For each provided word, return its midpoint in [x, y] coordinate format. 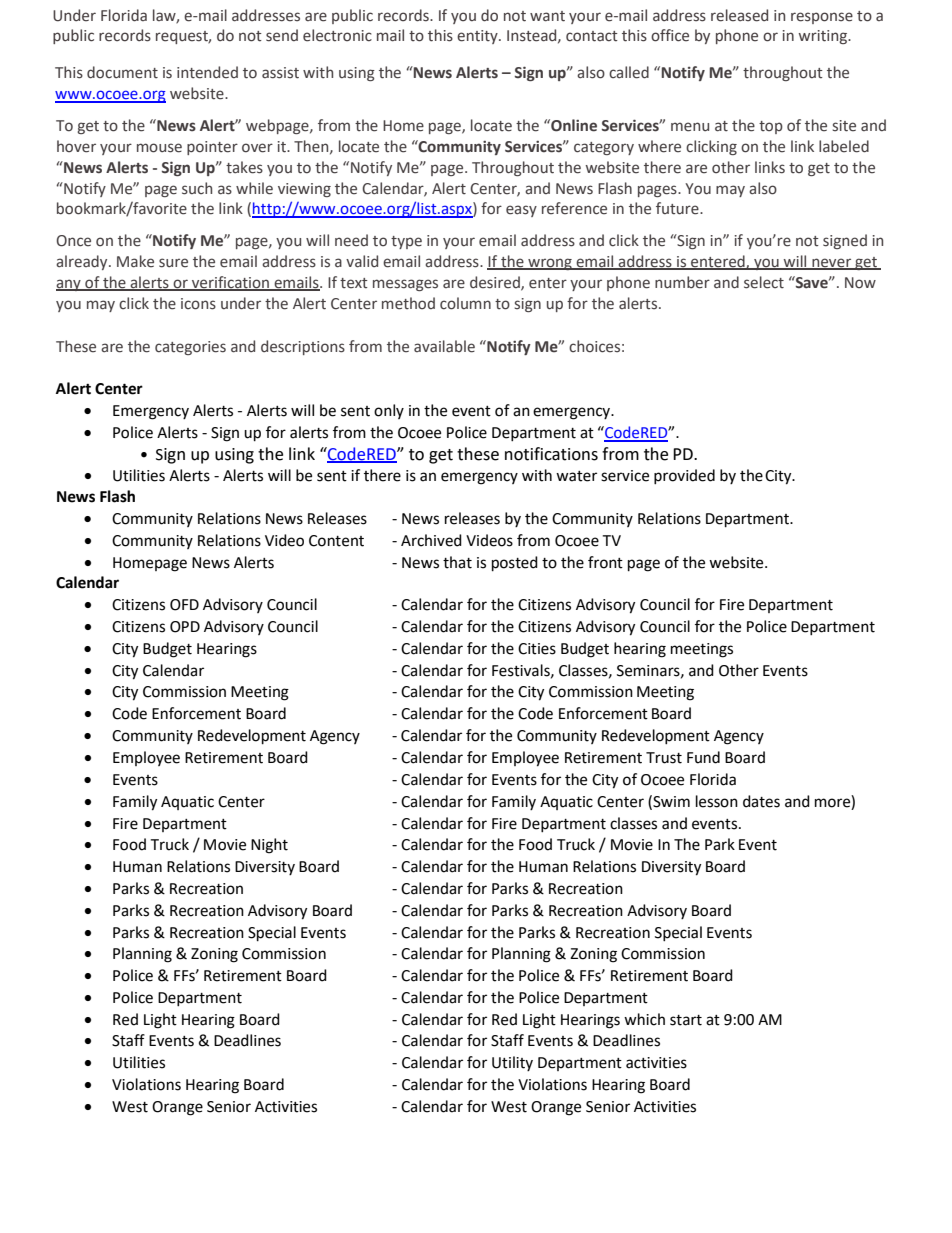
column [465, 303]
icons [198, 304]
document [122, 72]
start [686, 1020]
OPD [185, 627]
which [644, 1019]
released [739, 15]
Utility [512, 1063]
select [764, 282]
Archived [431, 540]
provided [684, 476]
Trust [664, 758]
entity [478, 37]
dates [761, 801]
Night [269, 846]
